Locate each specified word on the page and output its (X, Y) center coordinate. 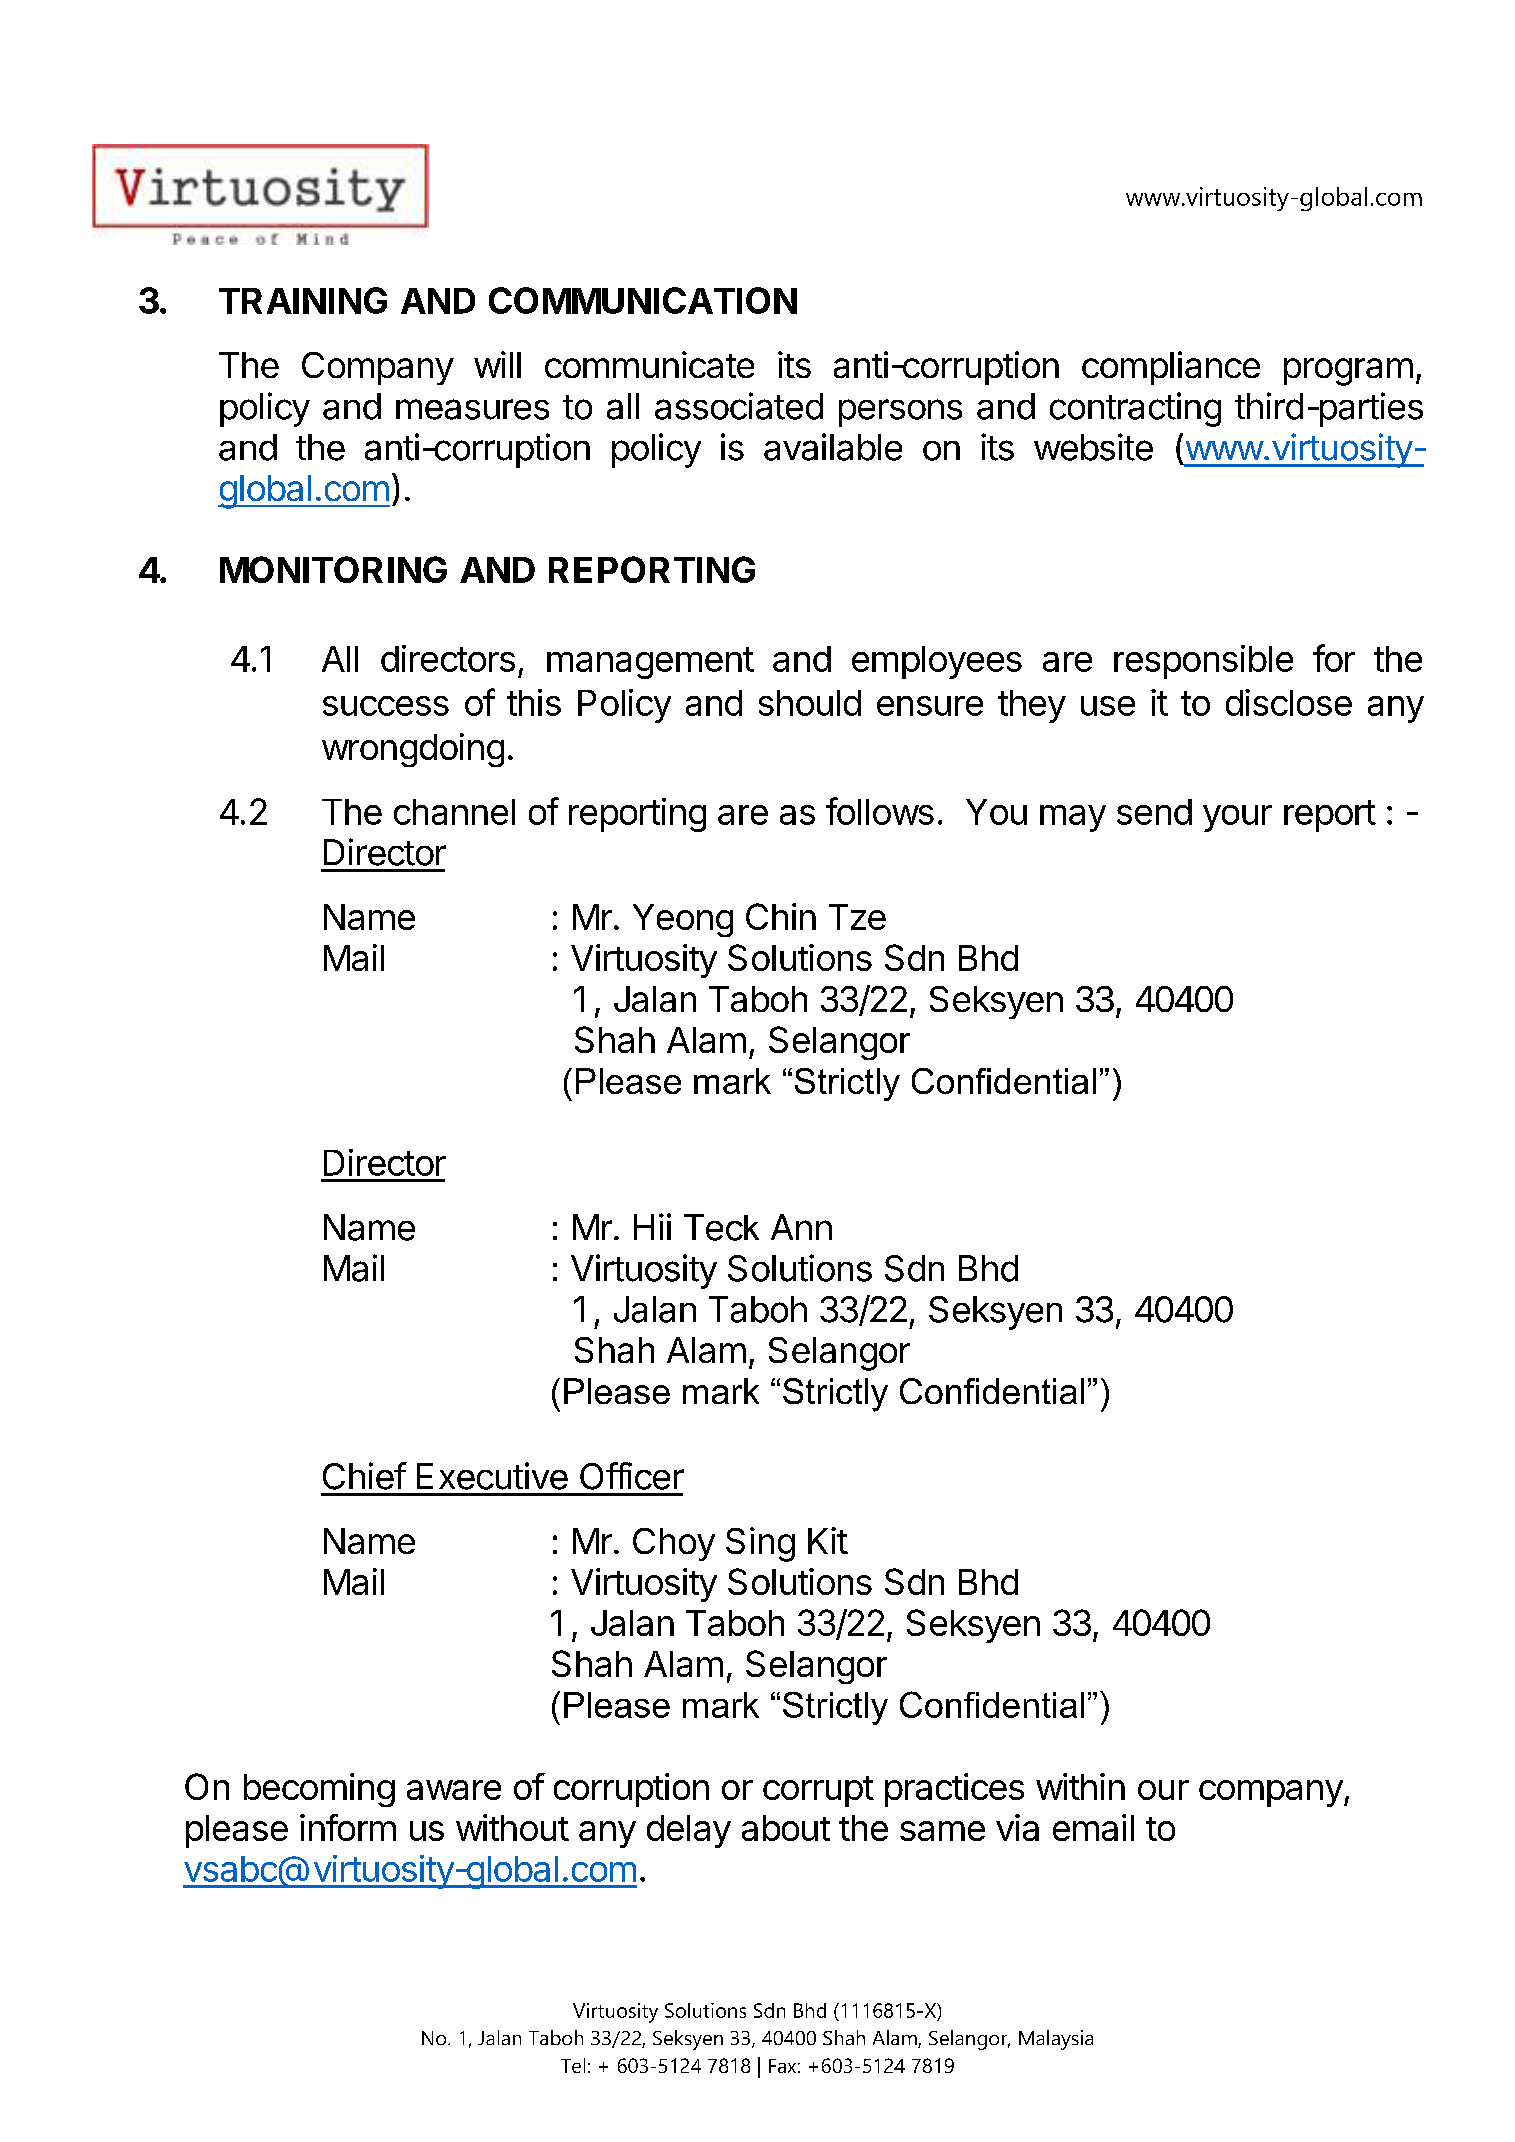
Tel (573, 2065)
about (786, 1828)
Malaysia (1056, 2040)
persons (900, 413)
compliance (1171, 368)
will (497, 364)
